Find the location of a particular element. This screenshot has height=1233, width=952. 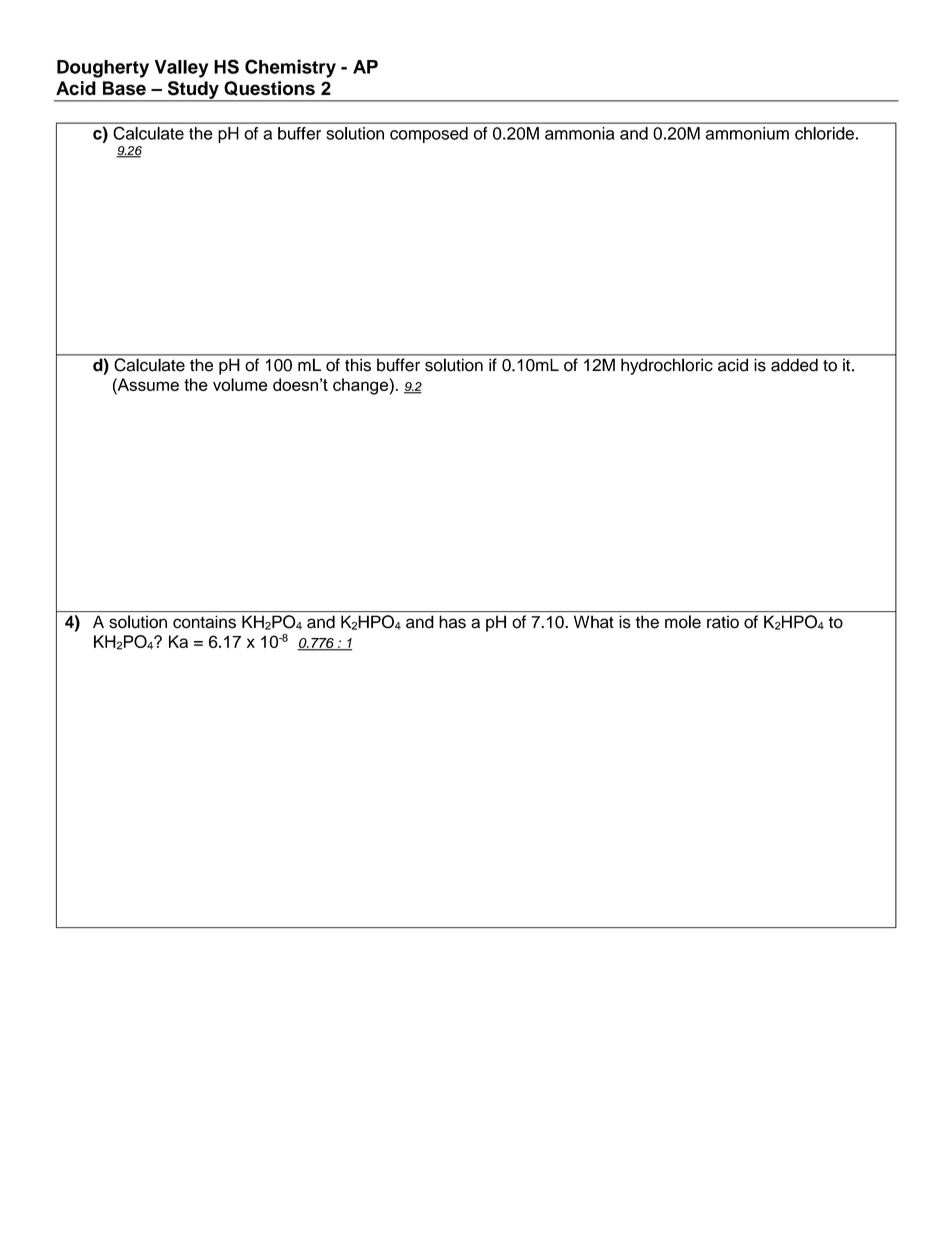

composed is located at coordinates (429, 135).
